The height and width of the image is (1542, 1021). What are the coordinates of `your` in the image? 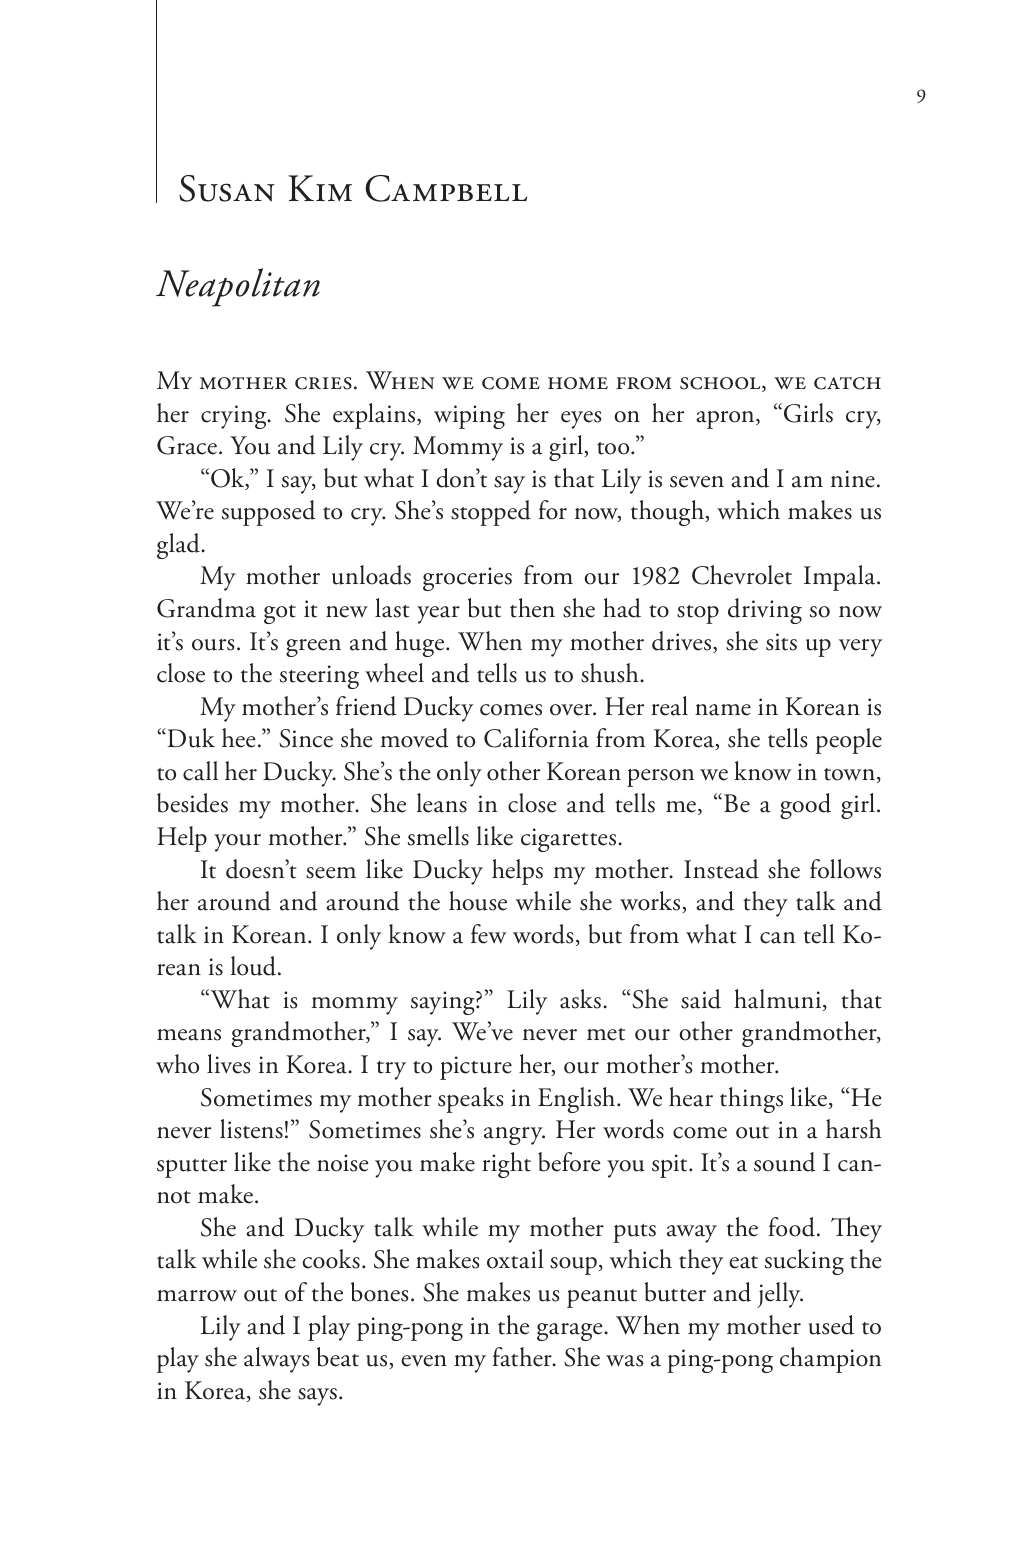 It's located at (237, 843).
